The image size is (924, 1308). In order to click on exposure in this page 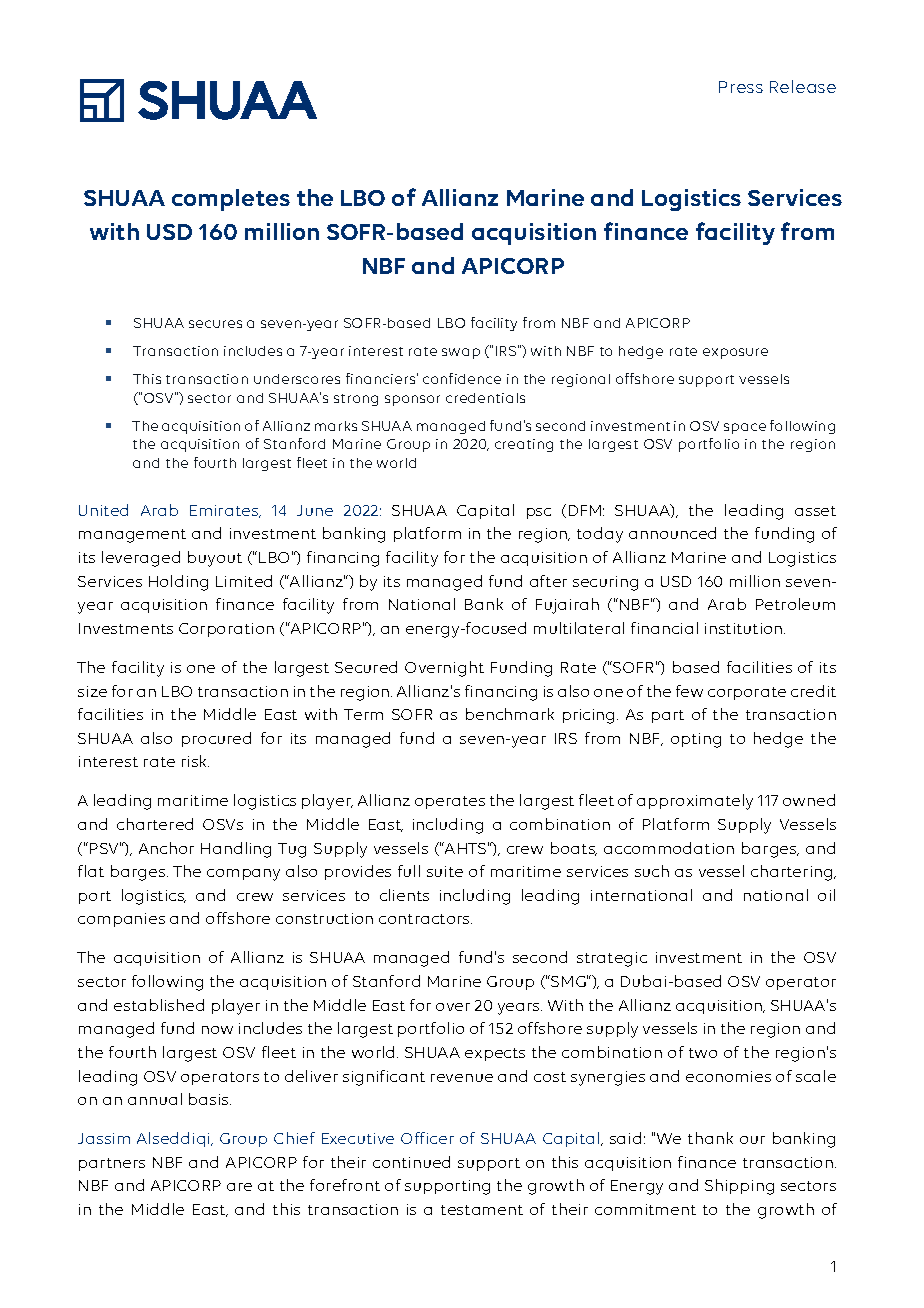, I will do `click(735, 353)`.
